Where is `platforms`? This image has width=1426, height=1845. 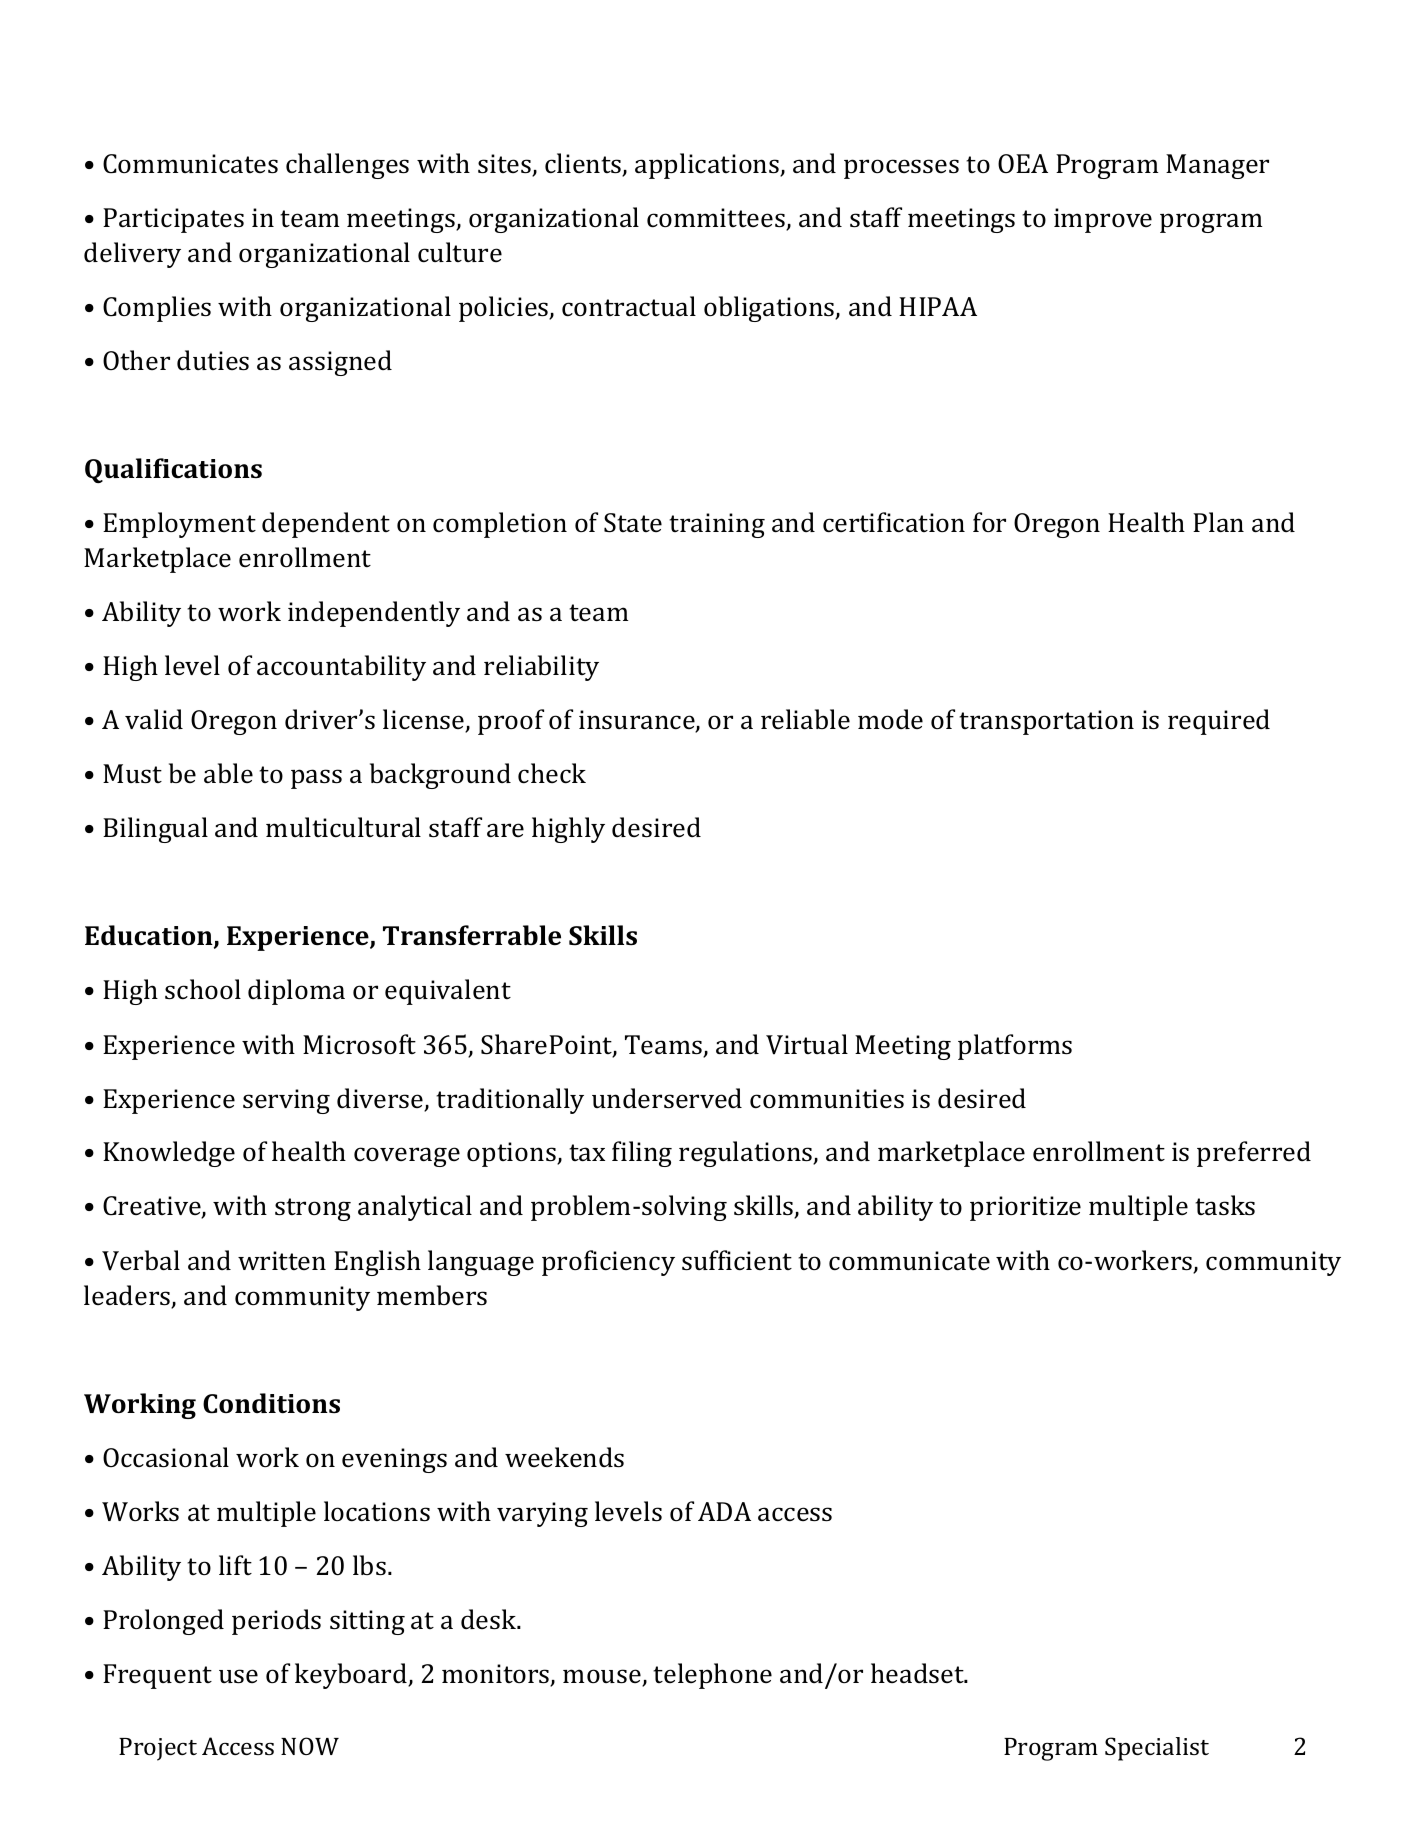
platforms is located at coordinates (1015, 1047).
